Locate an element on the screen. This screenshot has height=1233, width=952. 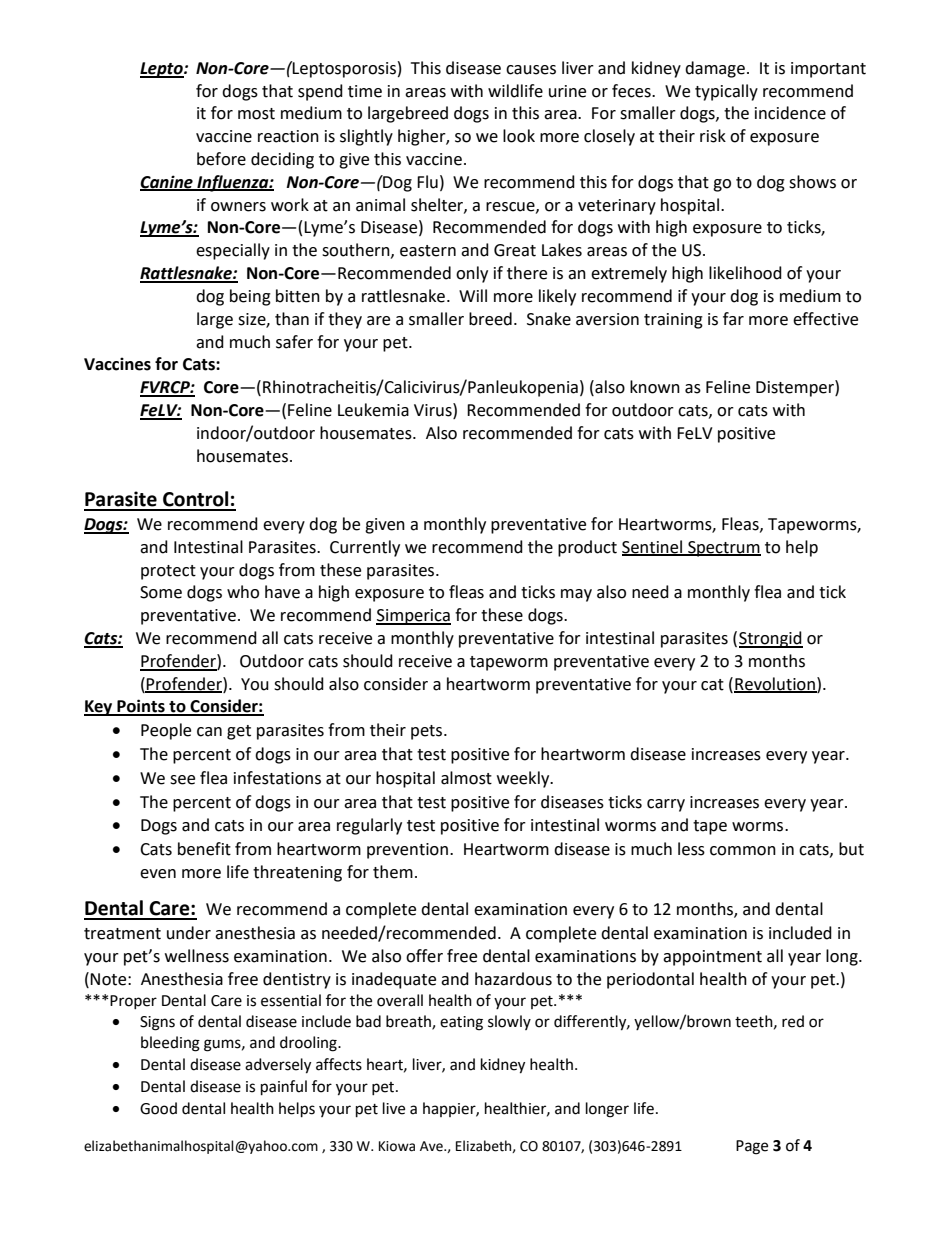
look is located at coordinates (519, 136).
